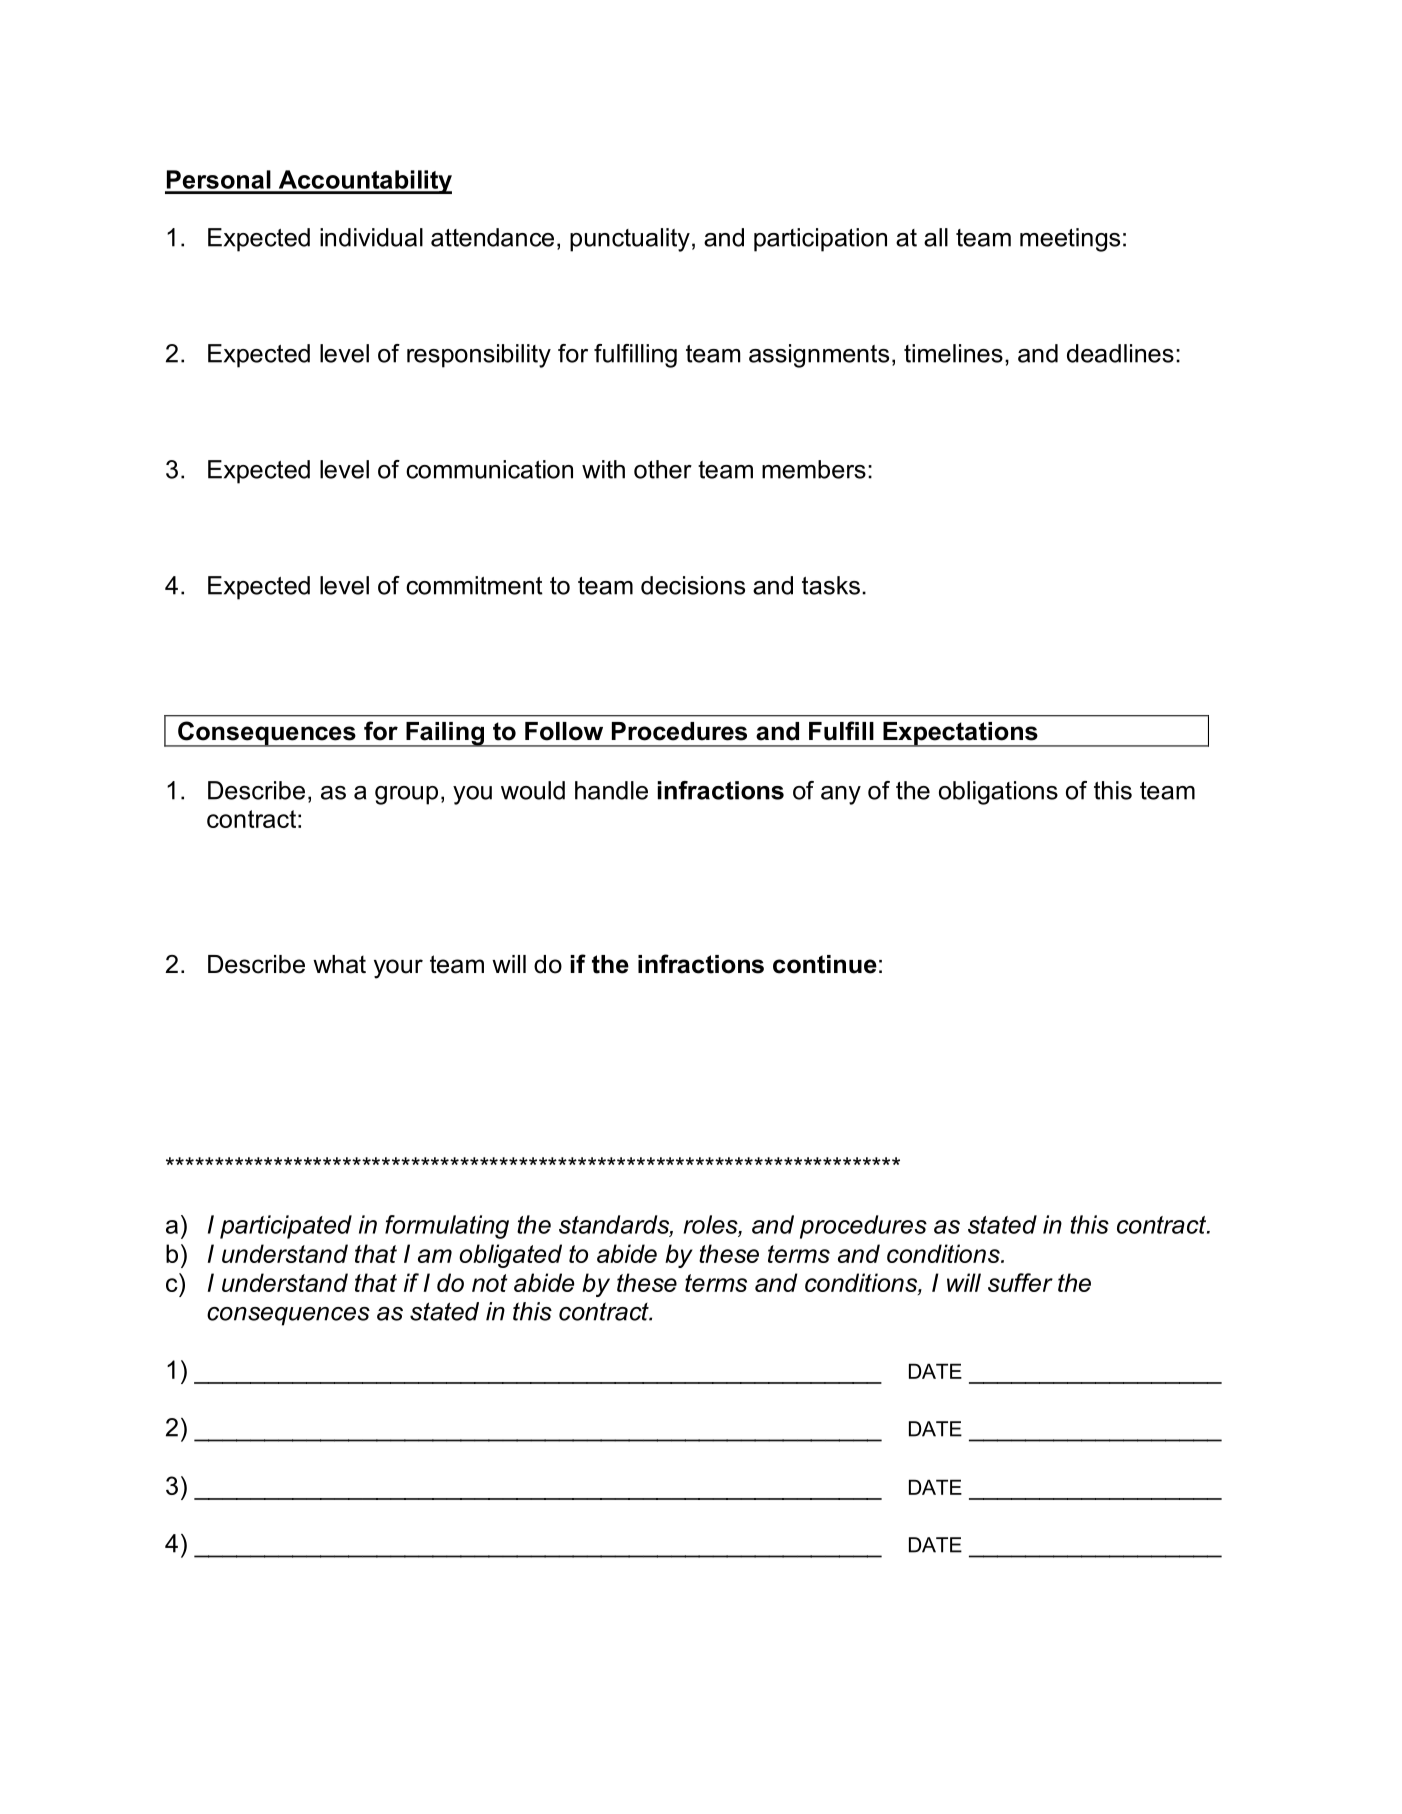  What do you see at coordinates (630, 240) in the image?
I see `punctuality` at bounding box center [630, 240].
